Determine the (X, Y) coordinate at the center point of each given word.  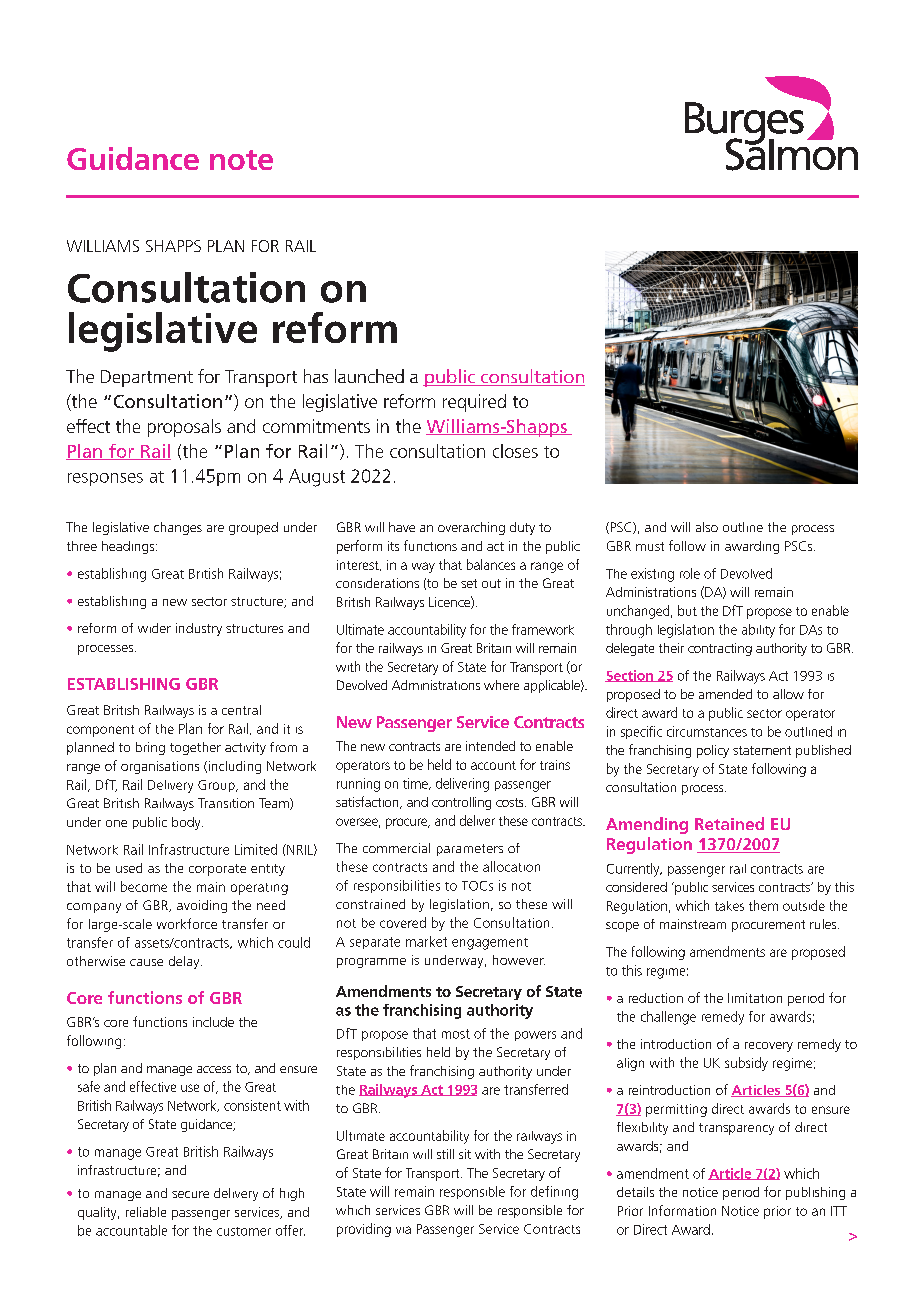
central (241, 710)
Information (682, 1210)
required (474, 403)
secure (190, 1194)
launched (369, 376)
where (501, 685)
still (445, 1154)
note (241, 160)
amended (725, 694)
